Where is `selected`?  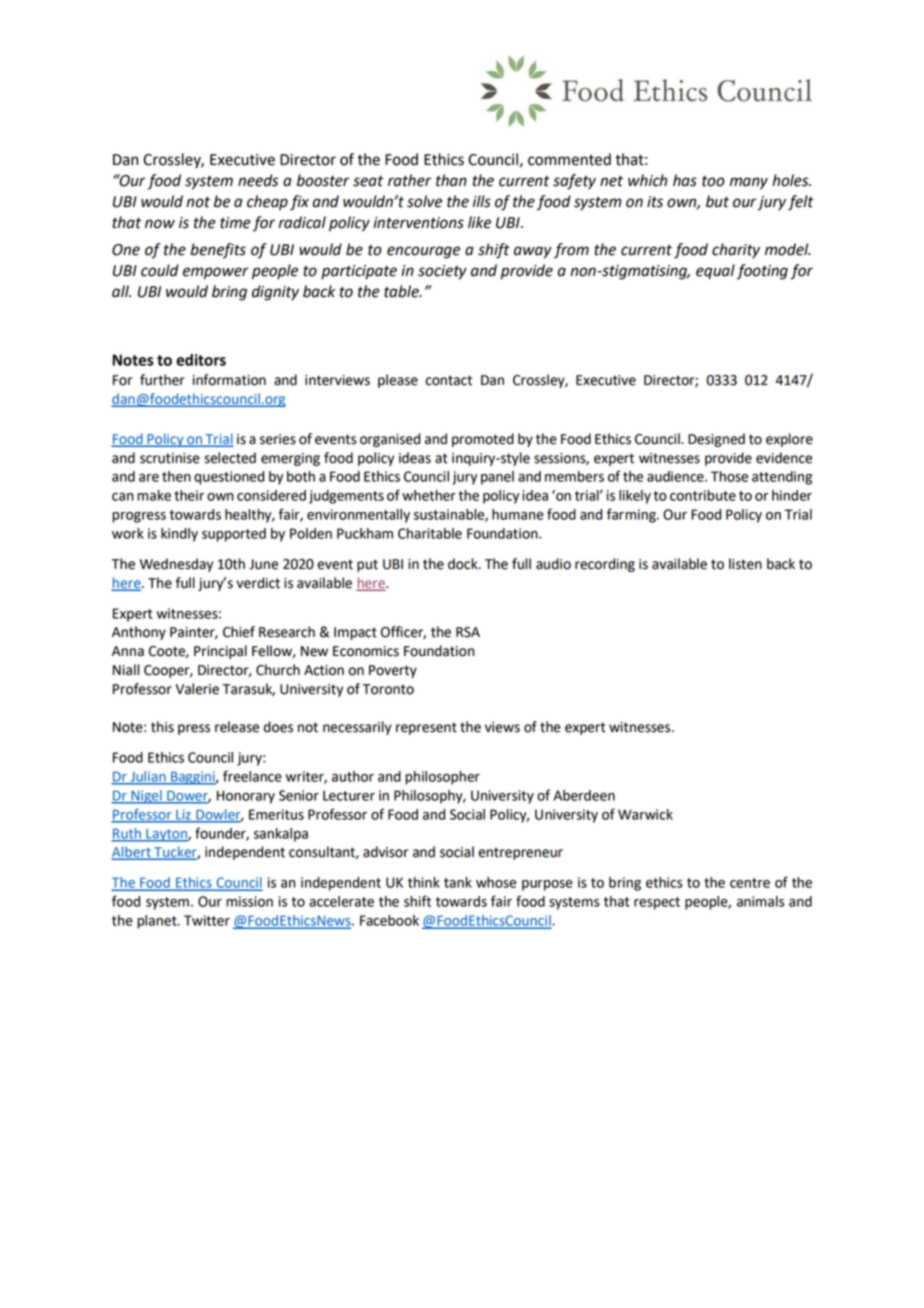
selected is located at coordinates (230, 458).
